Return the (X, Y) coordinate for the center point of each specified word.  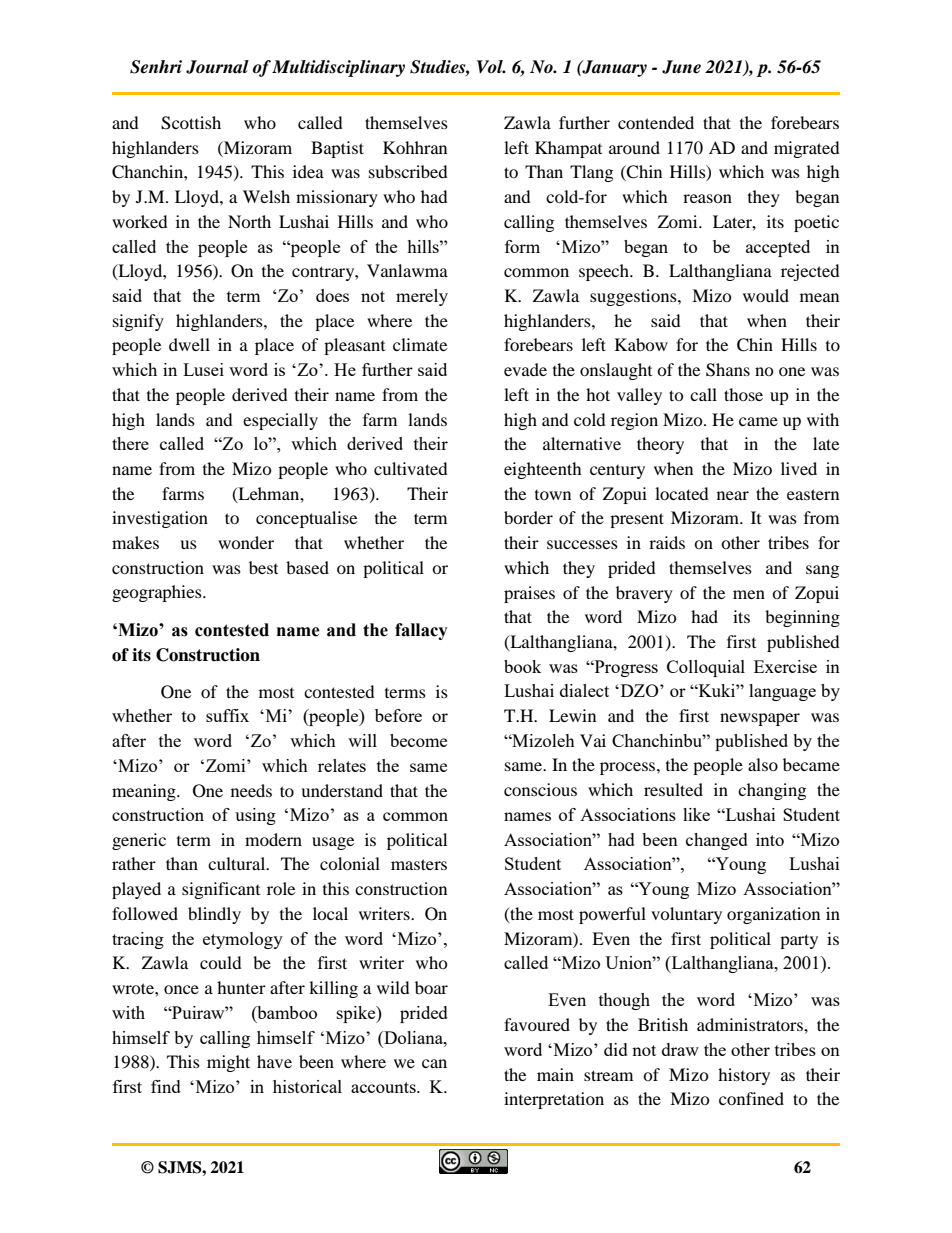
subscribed (408, 171)
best (263, 567)
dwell (189, 344)
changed (717, 841)
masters (419, 864)
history (744, 1076)
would (766, 295)
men (749, 594)
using (255, 816)
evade (525, 369)
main (555, 1074)
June (681, 67)
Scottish (191, 123)
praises (529, 594)
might (228, 1063)
